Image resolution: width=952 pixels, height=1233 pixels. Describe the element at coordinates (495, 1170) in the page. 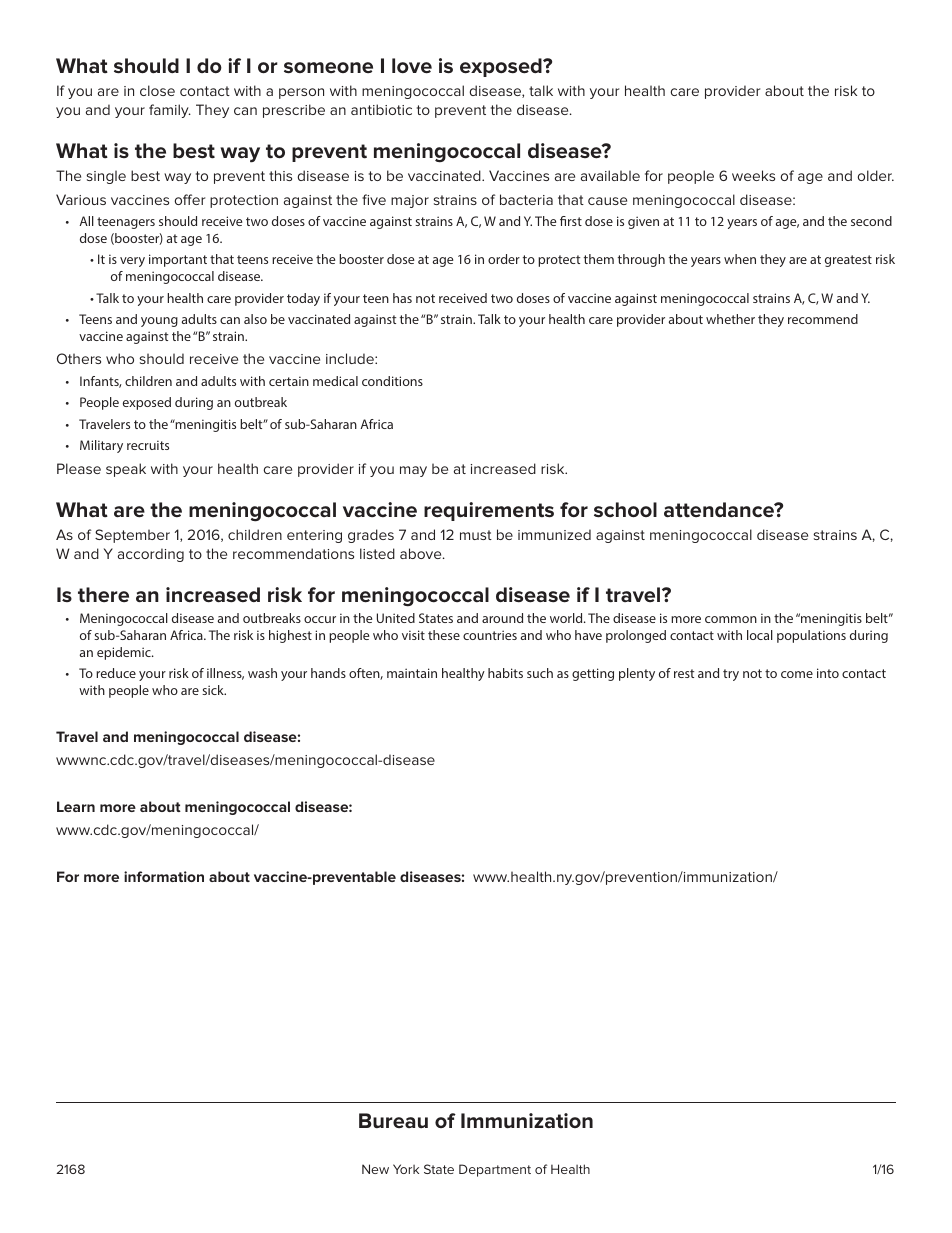

I see `Department` at that location.
